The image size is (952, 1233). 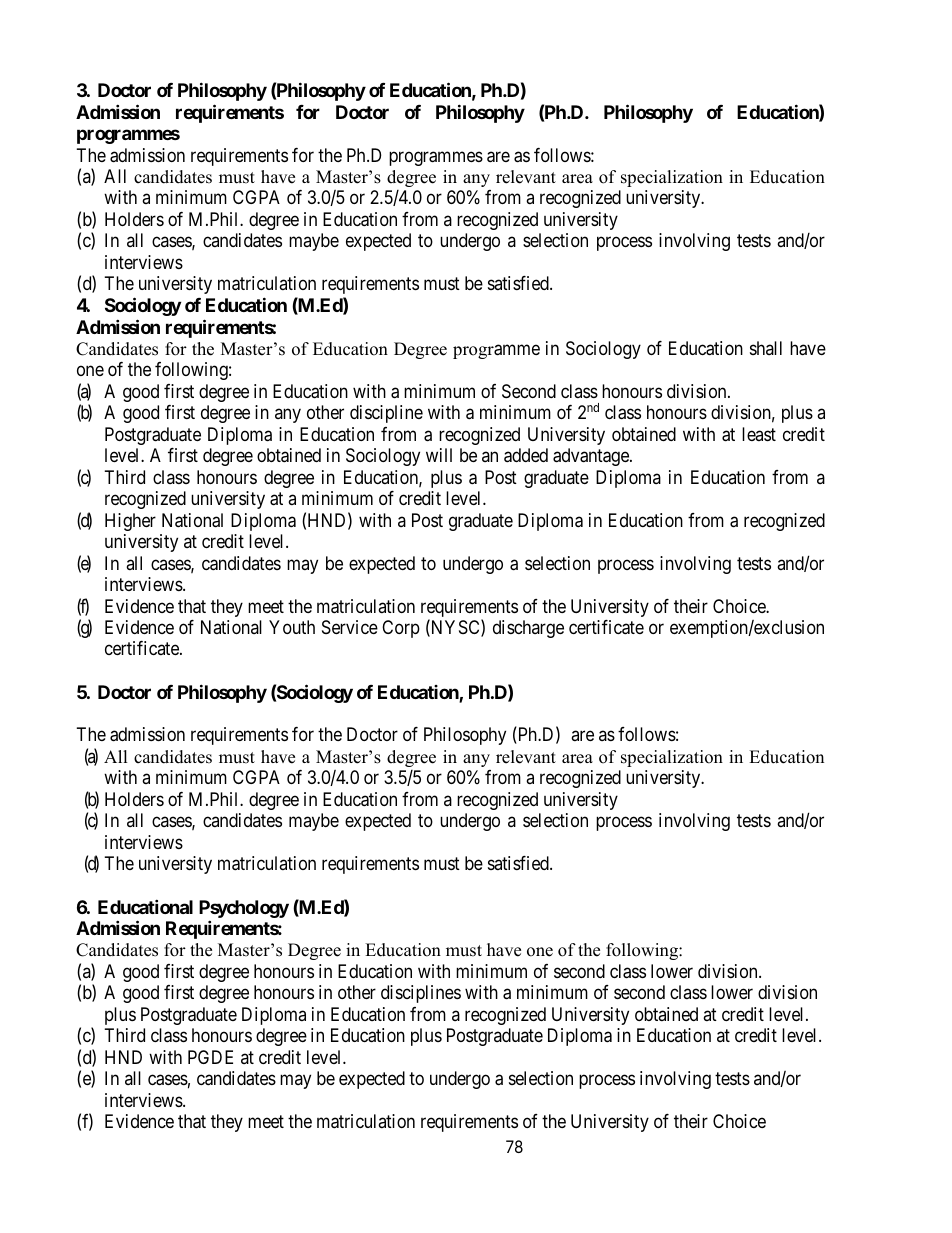 What do you see at coordinates (244, 910) in the page?
I see `Psychology` at bounding box center [244, 910].
